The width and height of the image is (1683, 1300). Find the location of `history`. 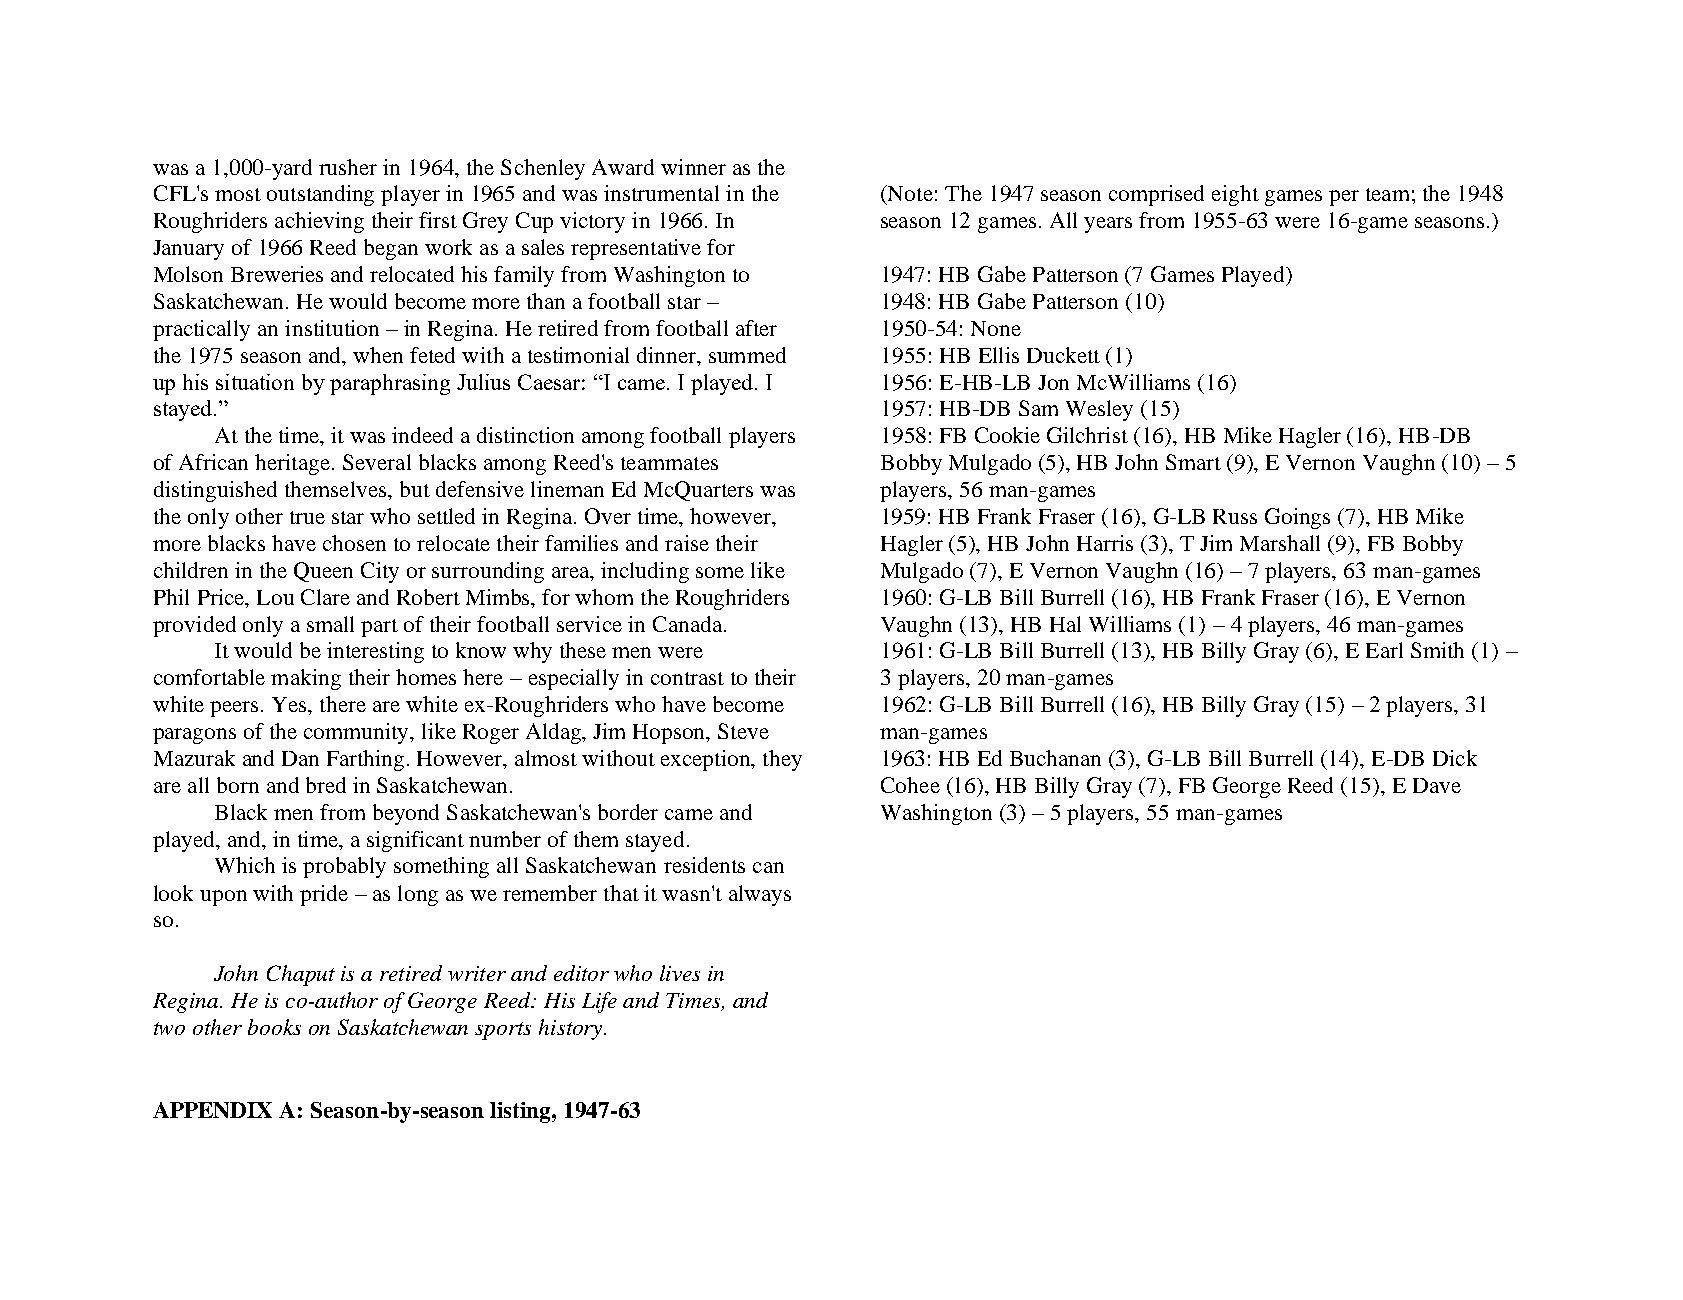

history is located at coordinates (572, 1029).
